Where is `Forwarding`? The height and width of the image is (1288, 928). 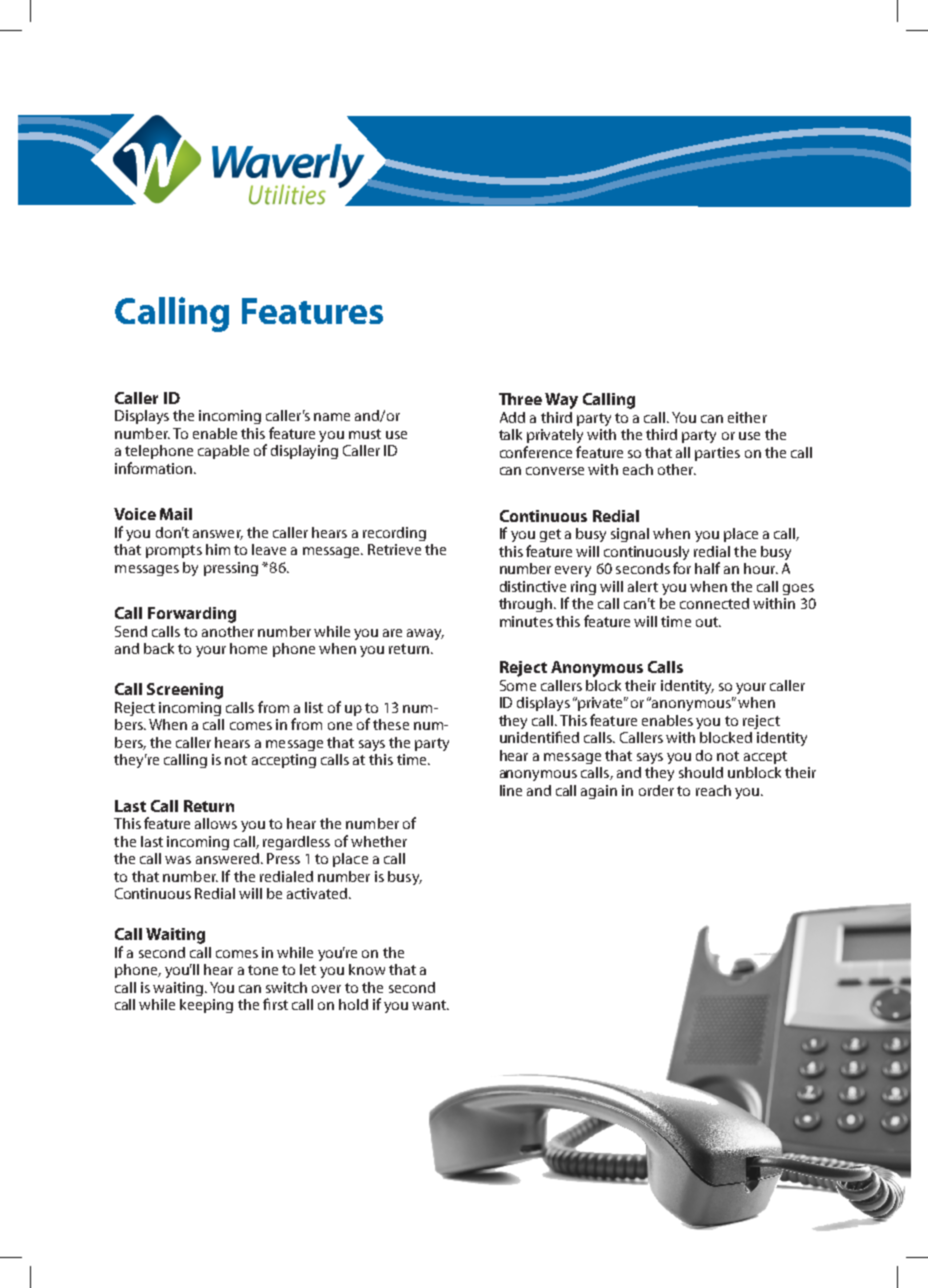 Forwarding is located at coordinates (192, 615).
